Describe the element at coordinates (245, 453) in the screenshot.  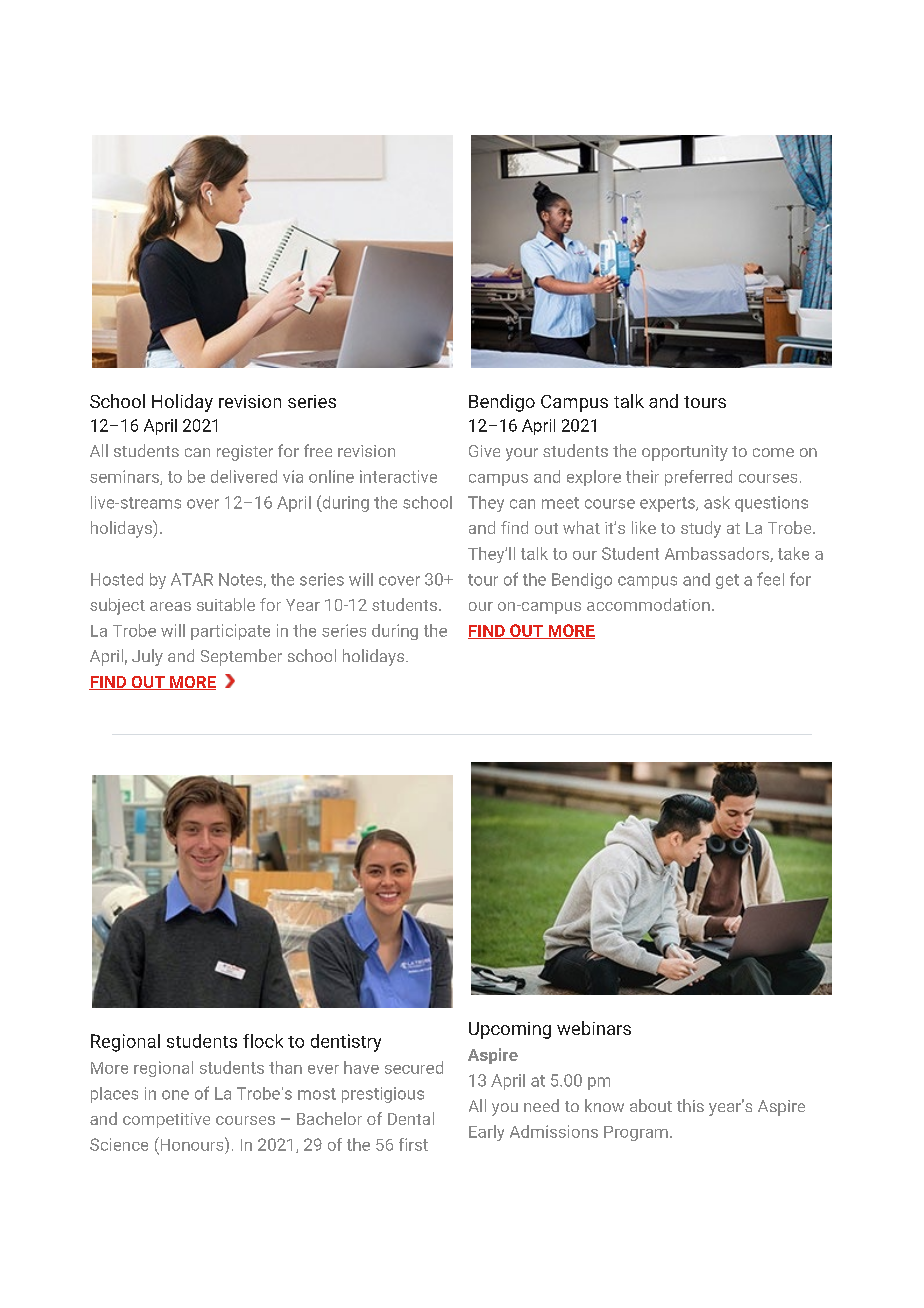
I see `register` at that location.
